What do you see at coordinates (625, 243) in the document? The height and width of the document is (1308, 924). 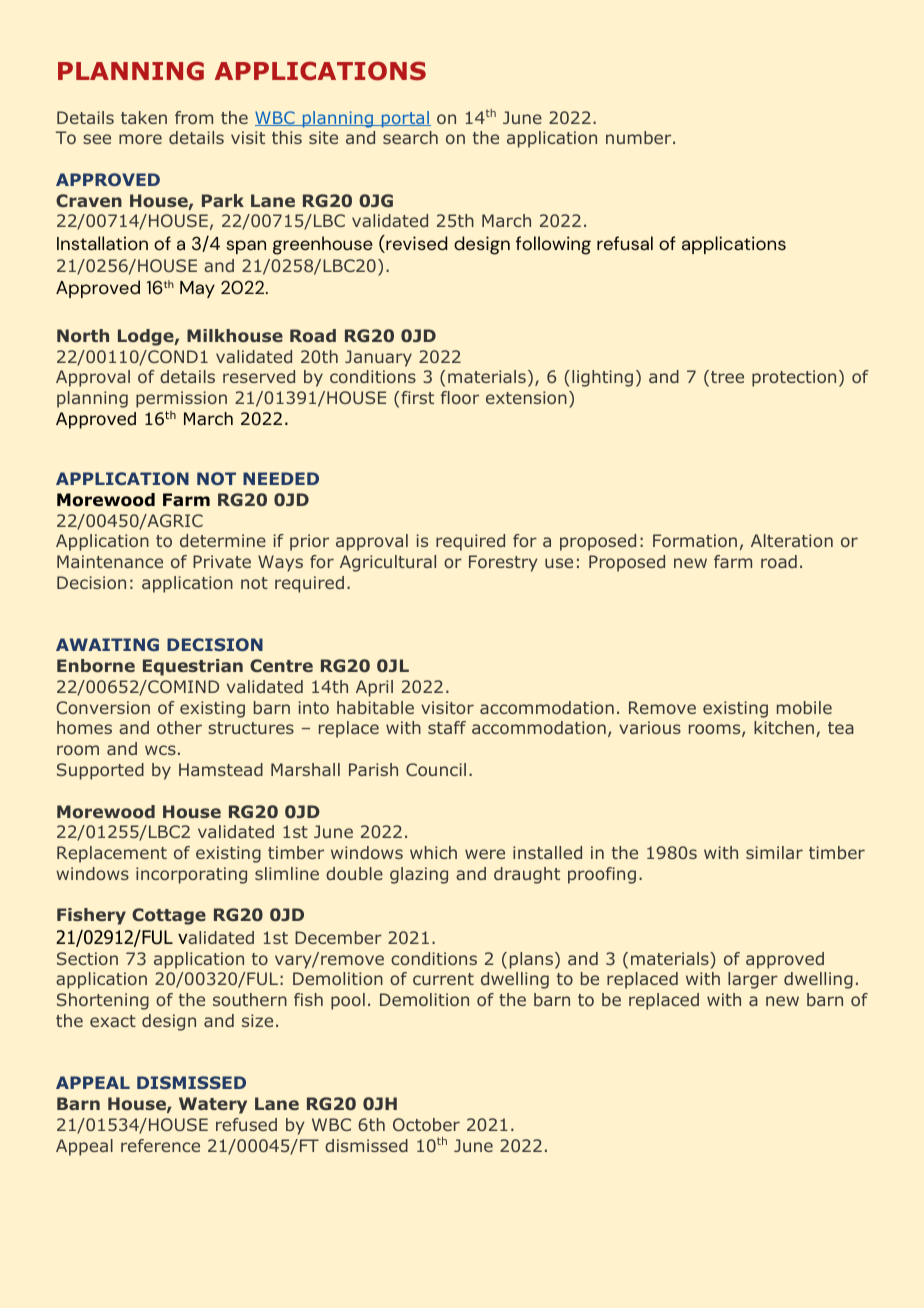 I see `refusal` at bounding box center [625, 243].
